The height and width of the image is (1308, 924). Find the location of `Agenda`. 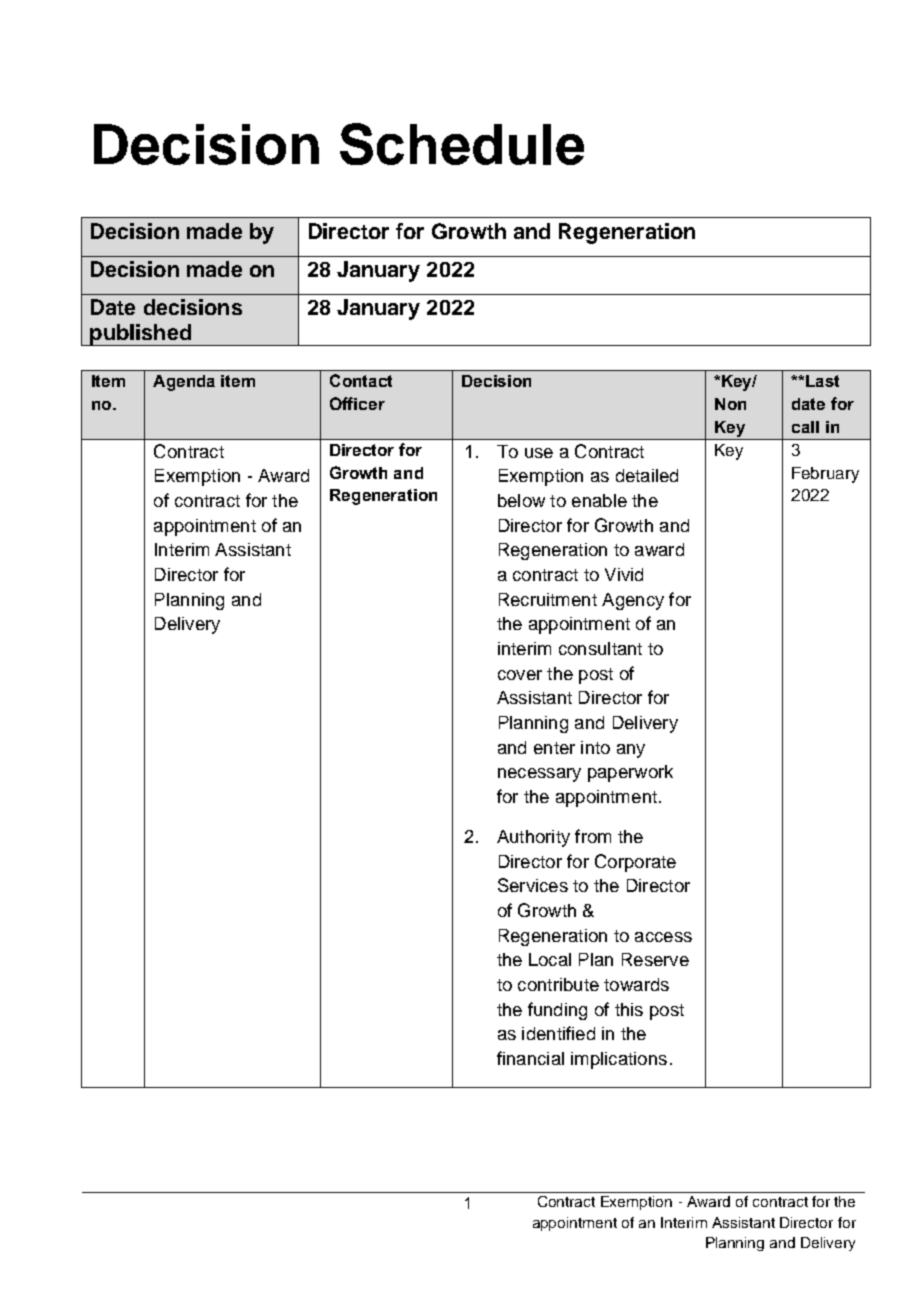

Agenda is located at coordinates (184, 383).
